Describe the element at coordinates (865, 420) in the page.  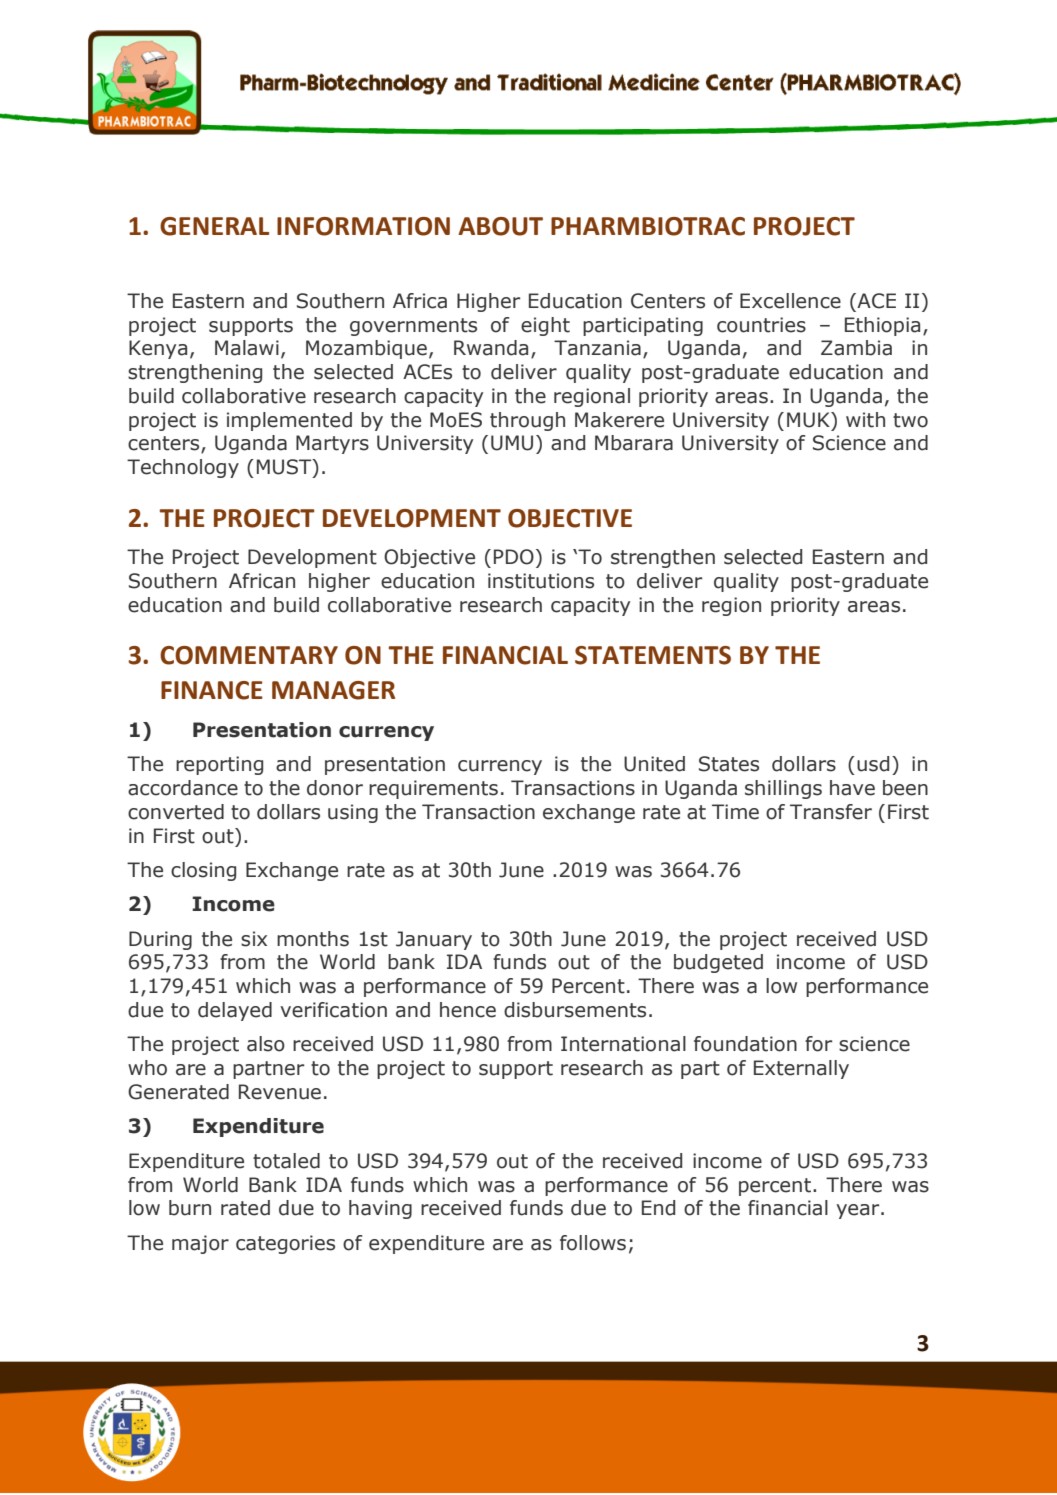
I see `with` at that location.
